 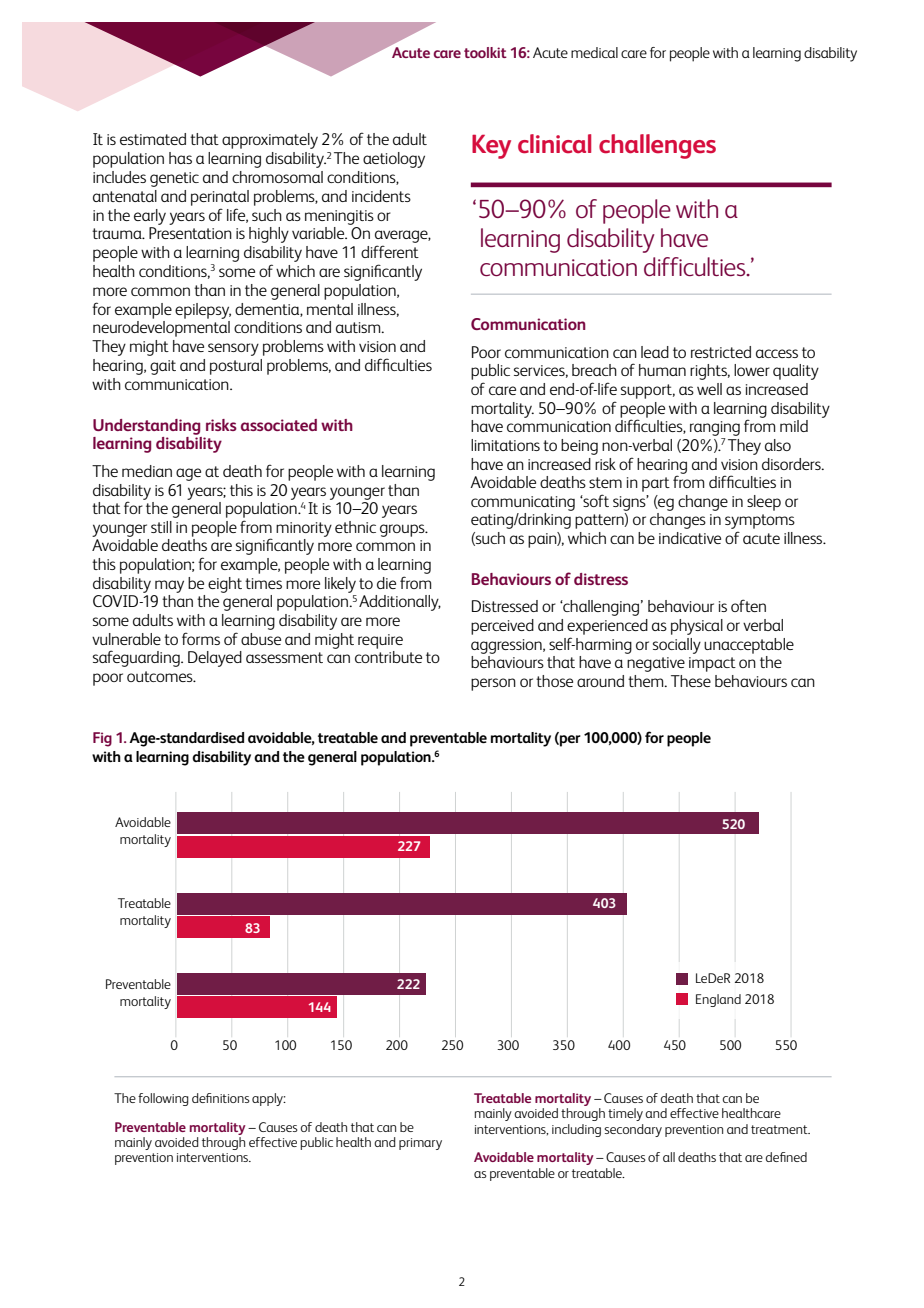 I want to click on estimated, so click(x=153, y=139).
